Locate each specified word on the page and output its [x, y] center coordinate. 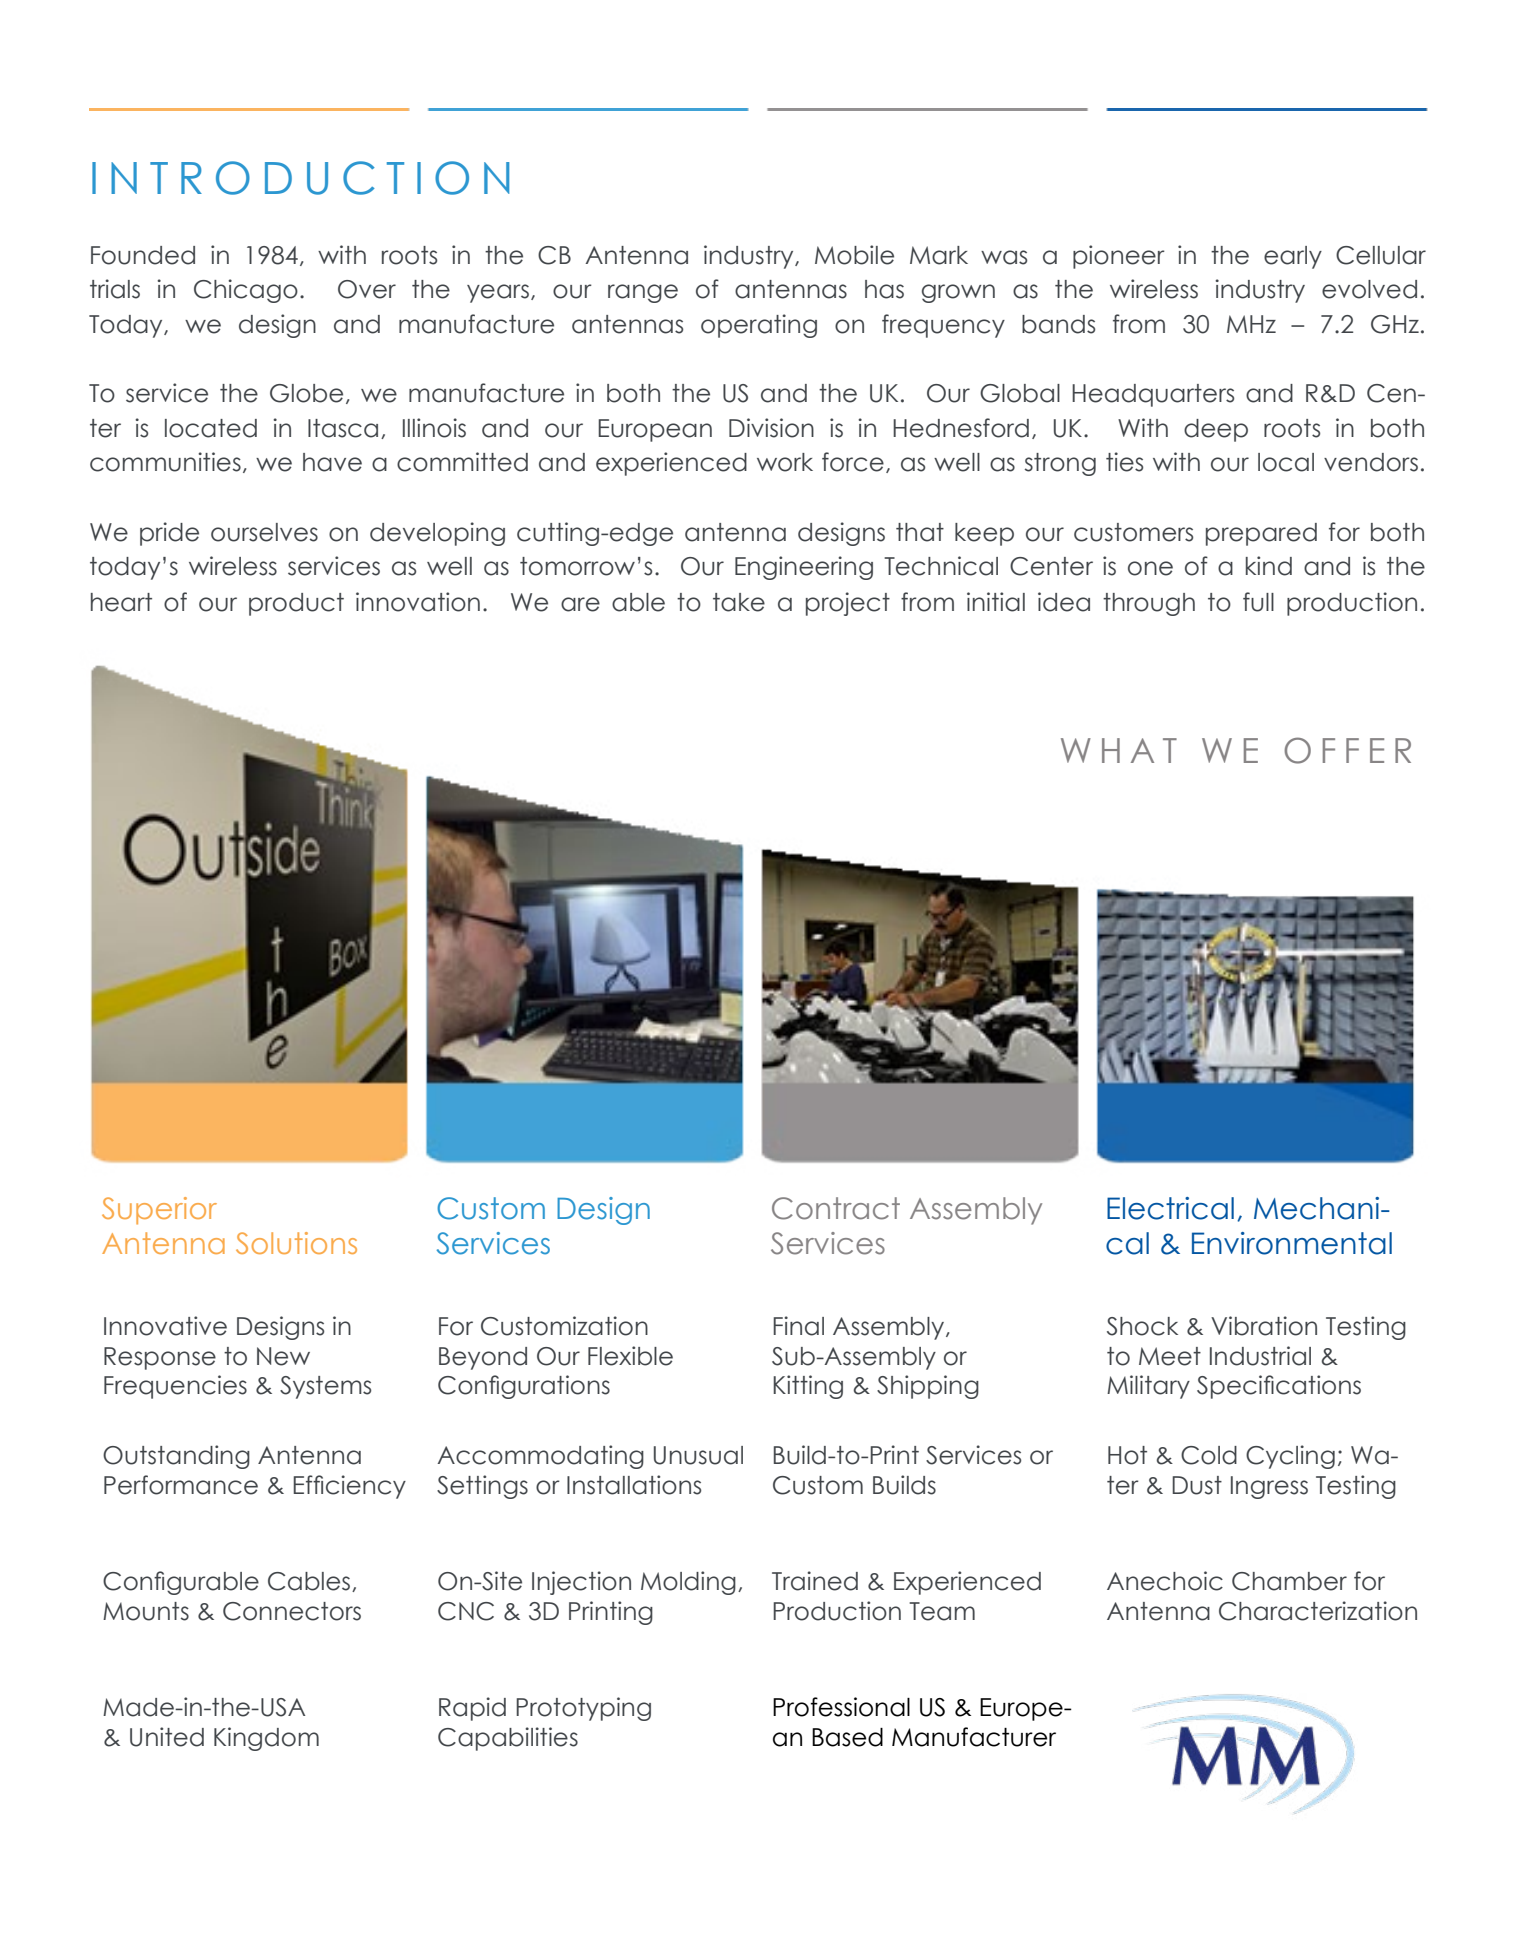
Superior [159, 1211]
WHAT [1119, 750]
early [1293, 257]
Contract [836, 1208]
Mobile [854, 255]
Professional [841, 1707]
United [167, 1737]
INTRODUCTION [300, 178]
